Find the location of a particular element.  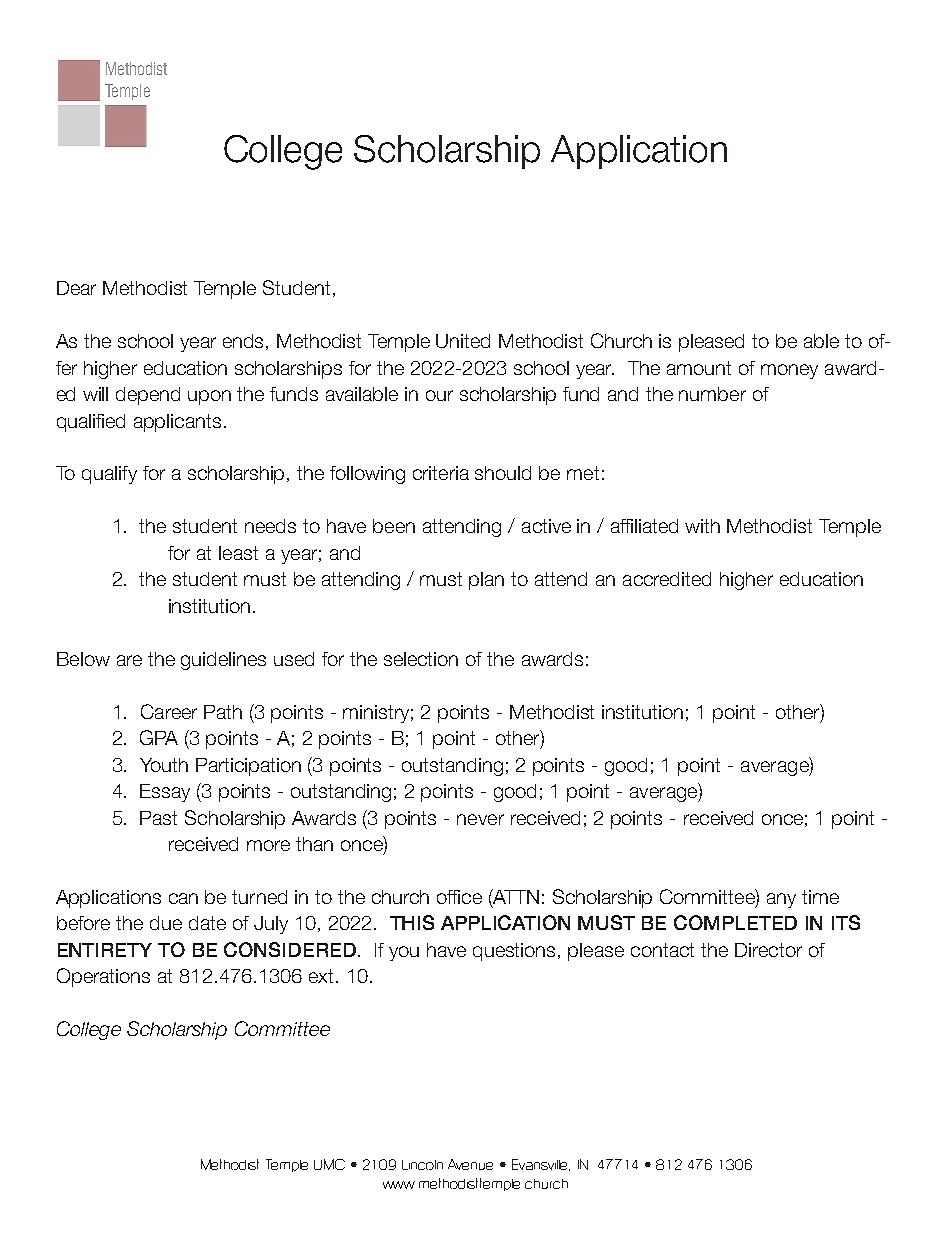

with is located at coordinates (702, 526).
